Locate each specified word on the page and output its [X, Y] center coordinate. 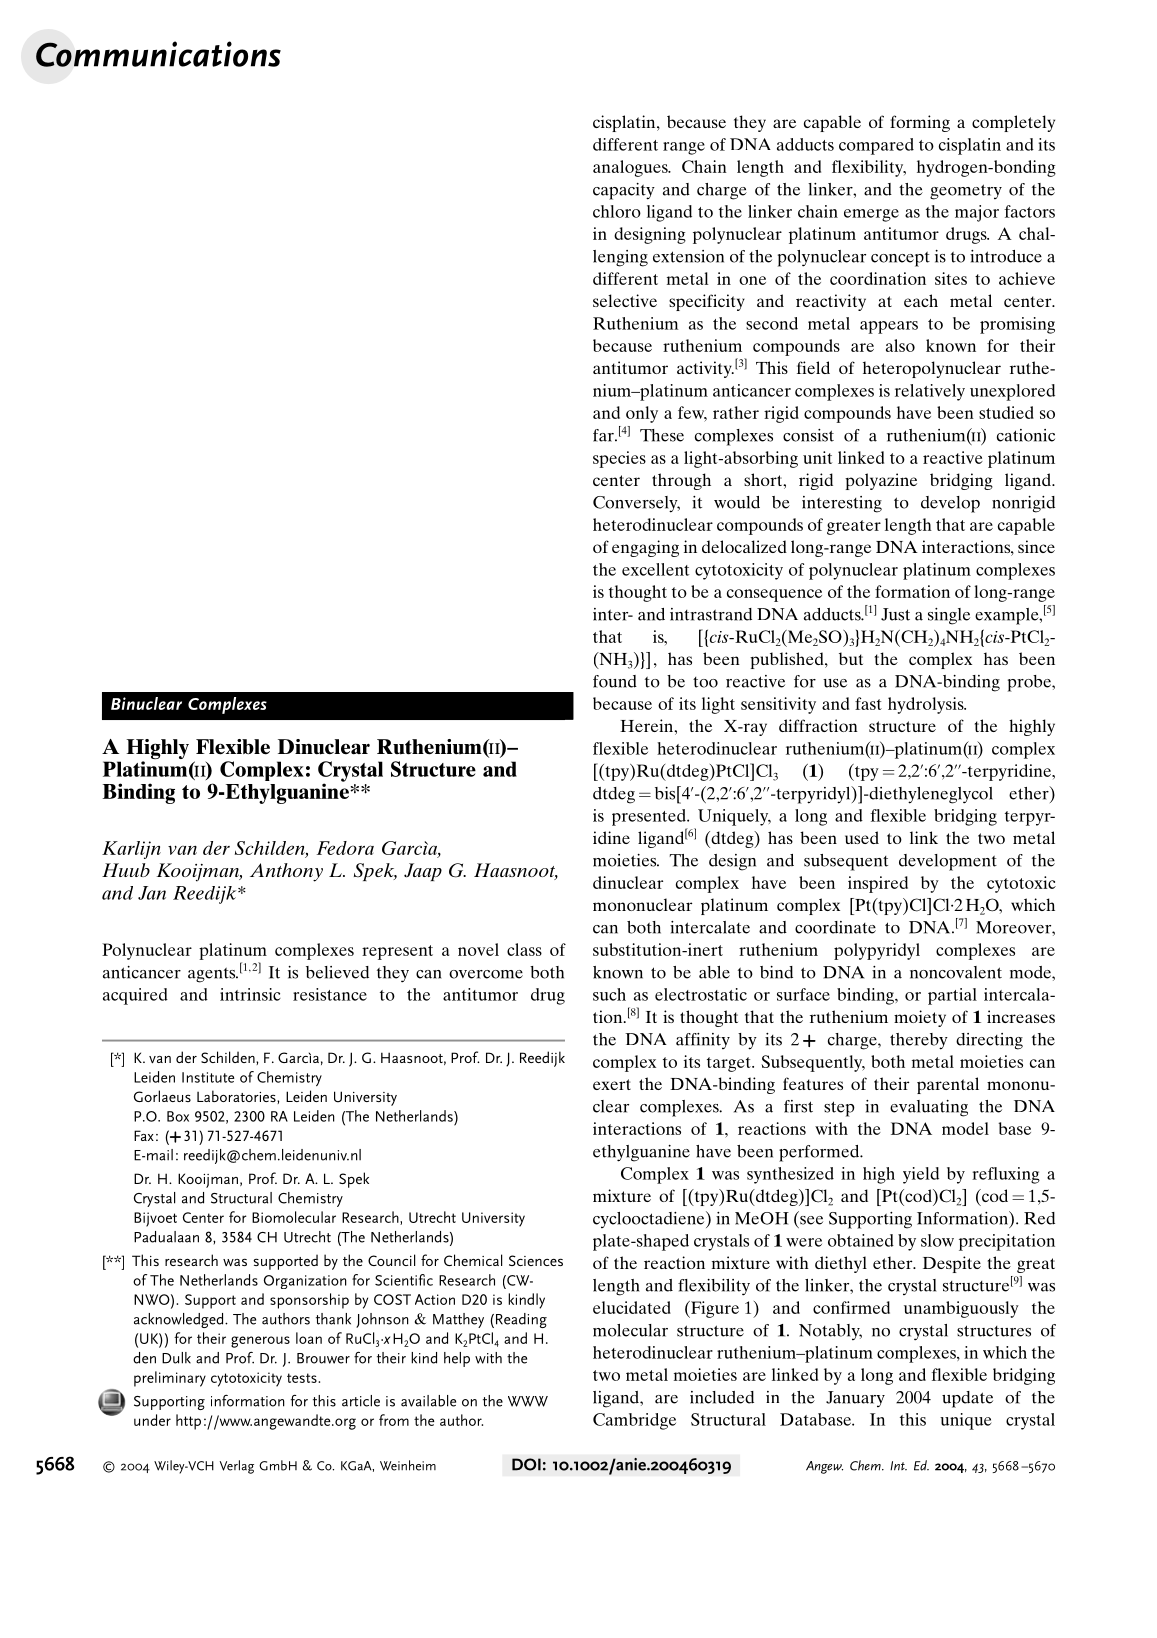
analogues [631, 168]
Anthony [286, 872]
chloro [617, 211]
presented [650, 817]
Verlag [237, 1467]
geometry [966, 192]
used [862, 837]
